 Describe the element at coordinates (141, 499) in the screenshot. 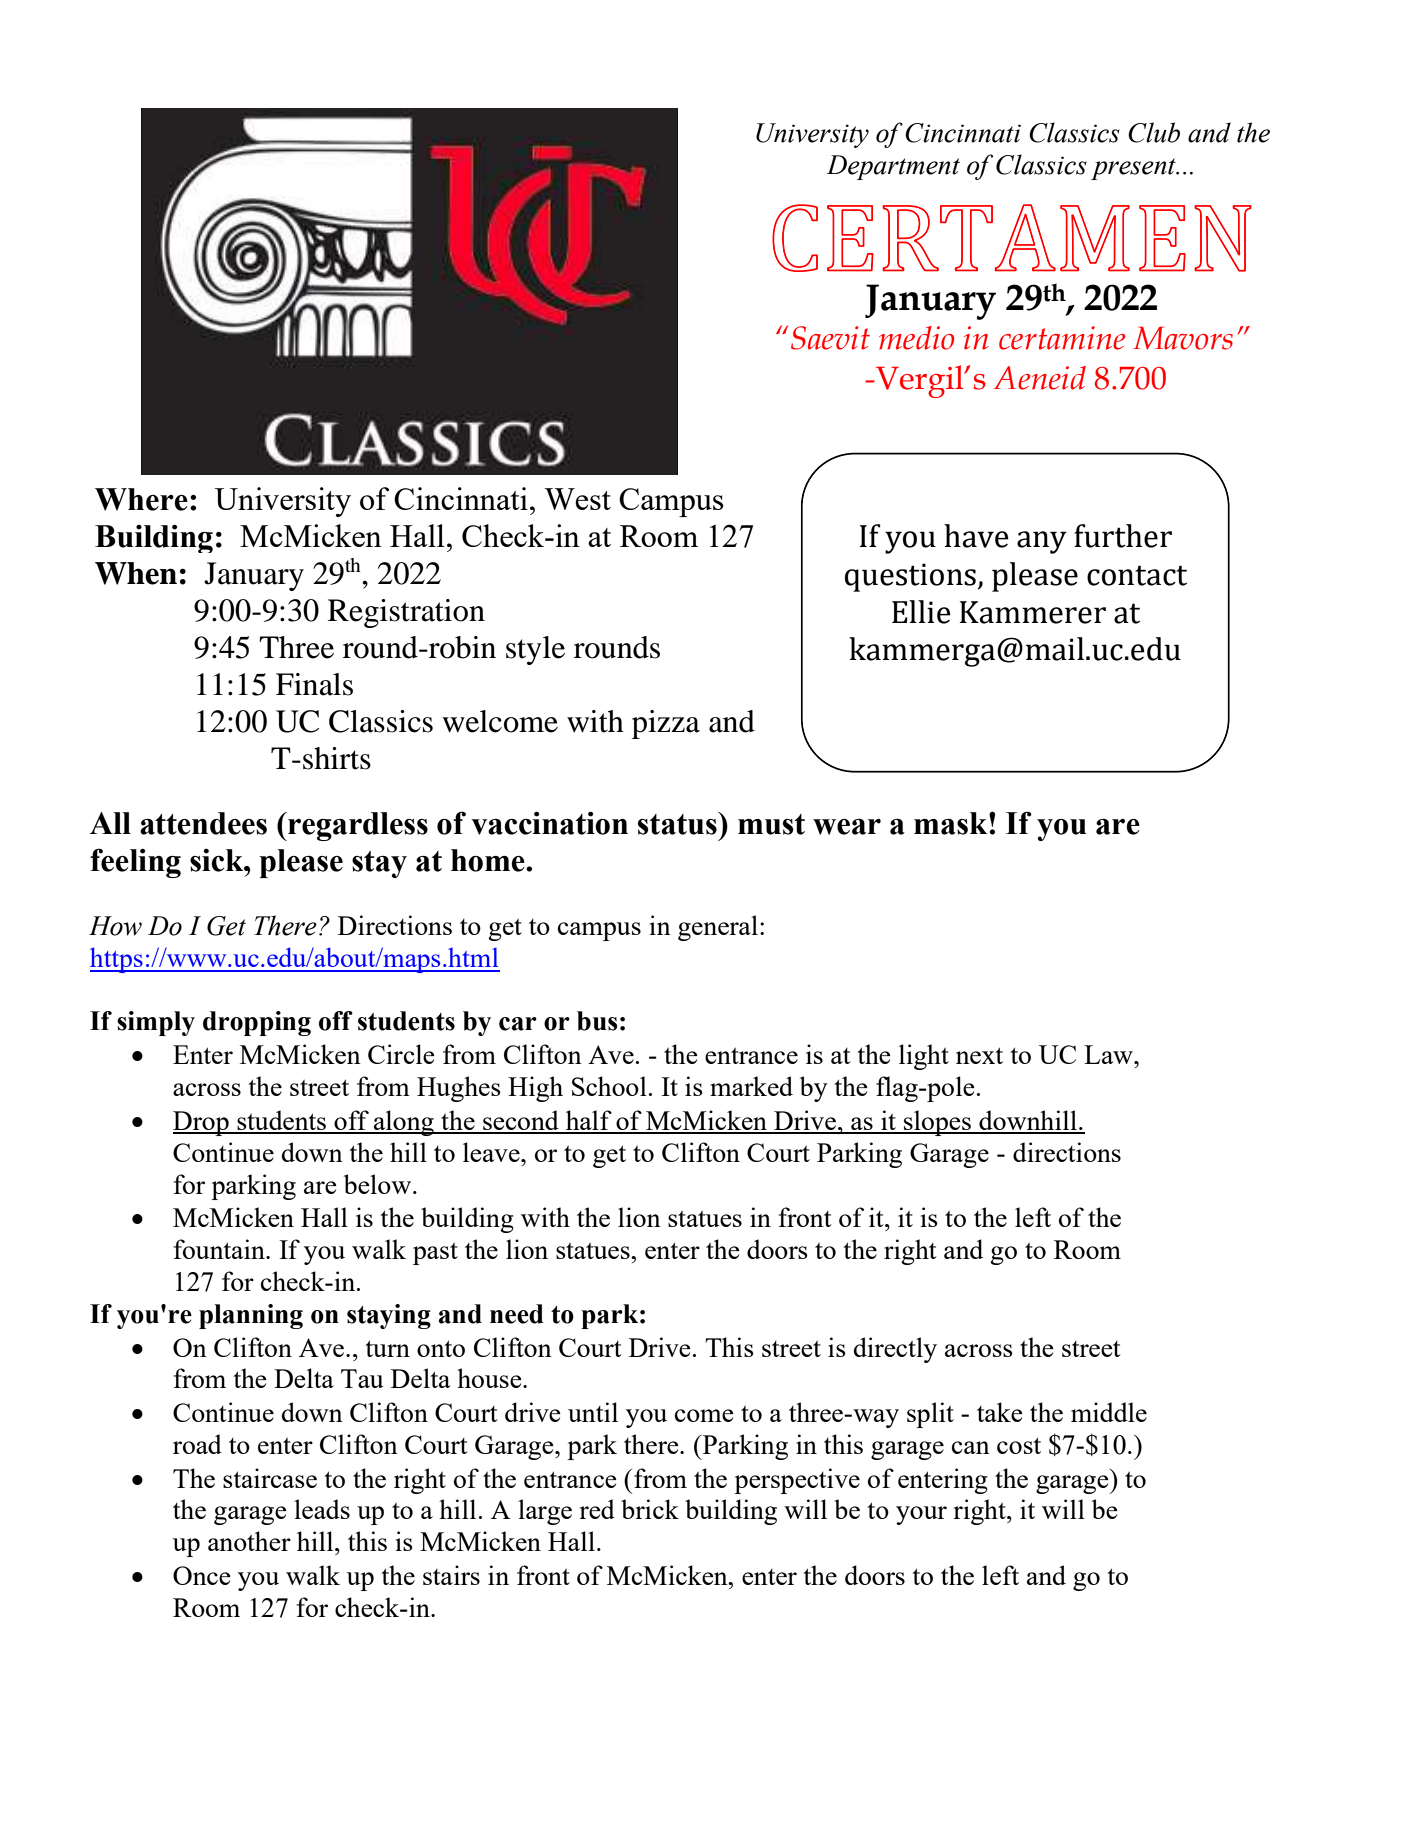

I see `Where` at that location.
